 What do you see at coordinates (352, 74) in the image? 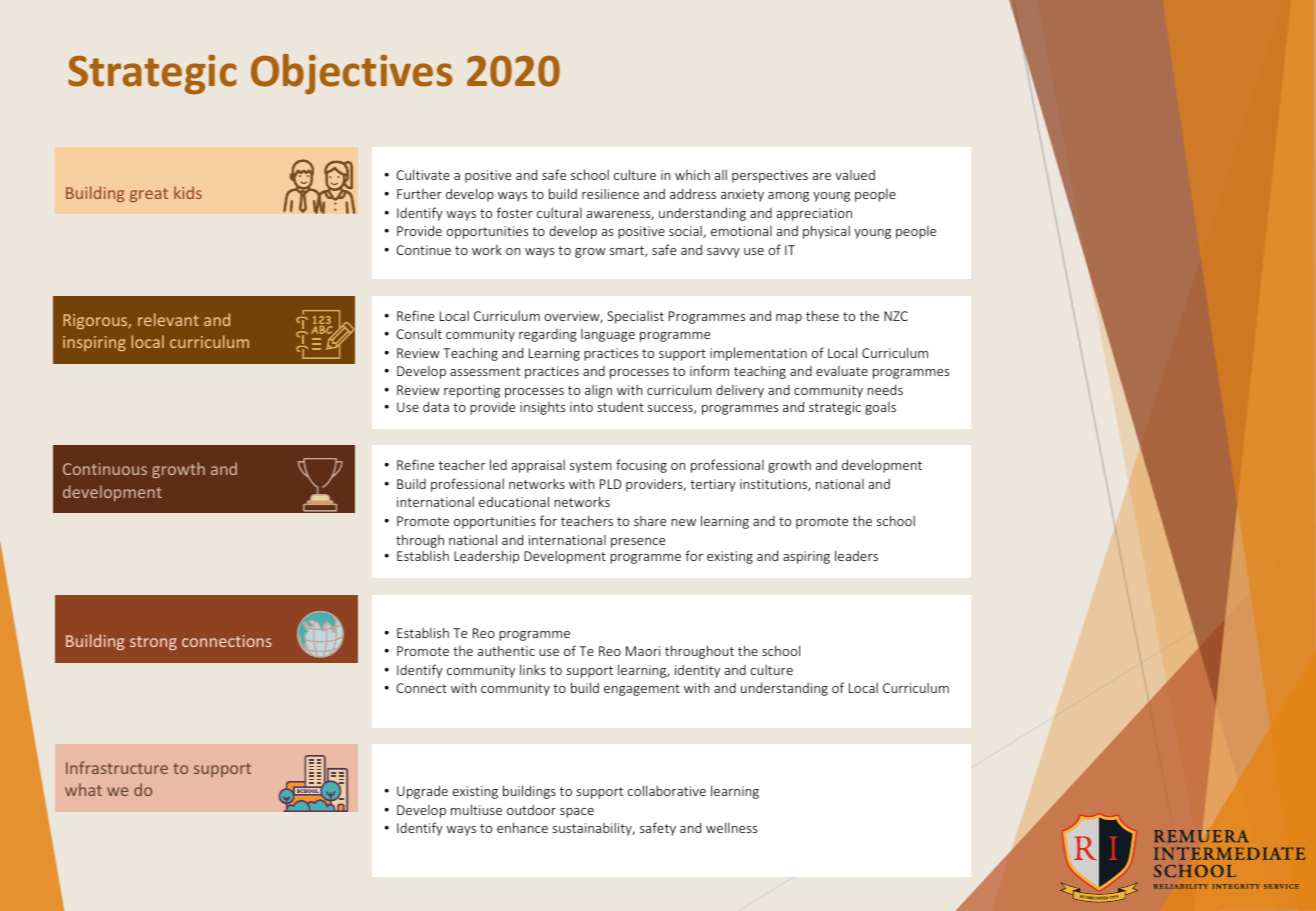
I see `Objectives` at bounding box center [352, 74].
